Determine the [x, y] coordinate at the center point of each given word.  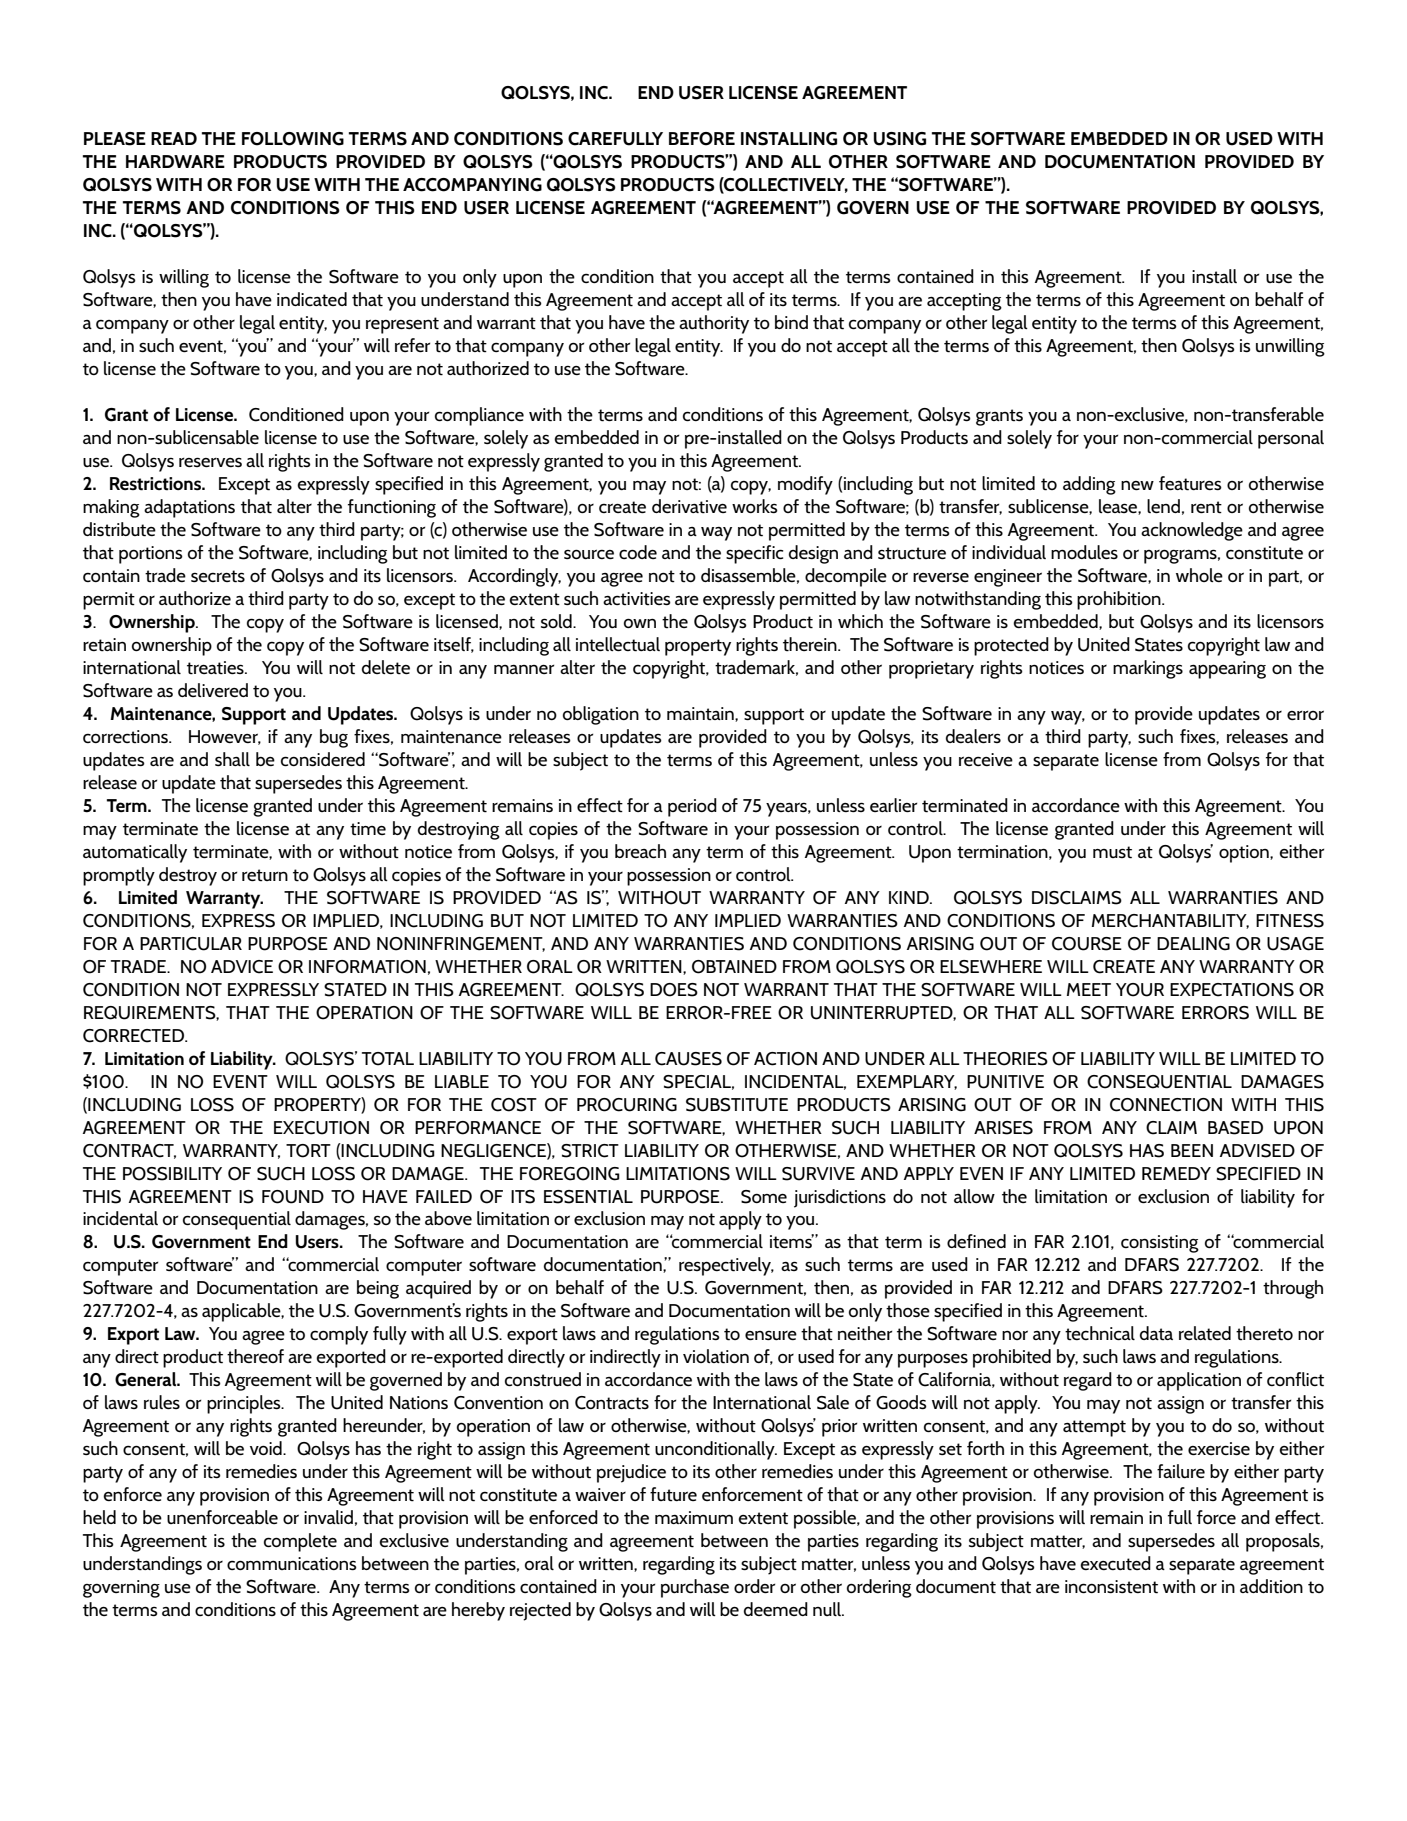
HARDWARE [175, 161]
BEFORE [702, 139]
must [1112, 852]
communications [292, 1564]
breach [640, 851]
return [265, 875]
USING [900, 139]
